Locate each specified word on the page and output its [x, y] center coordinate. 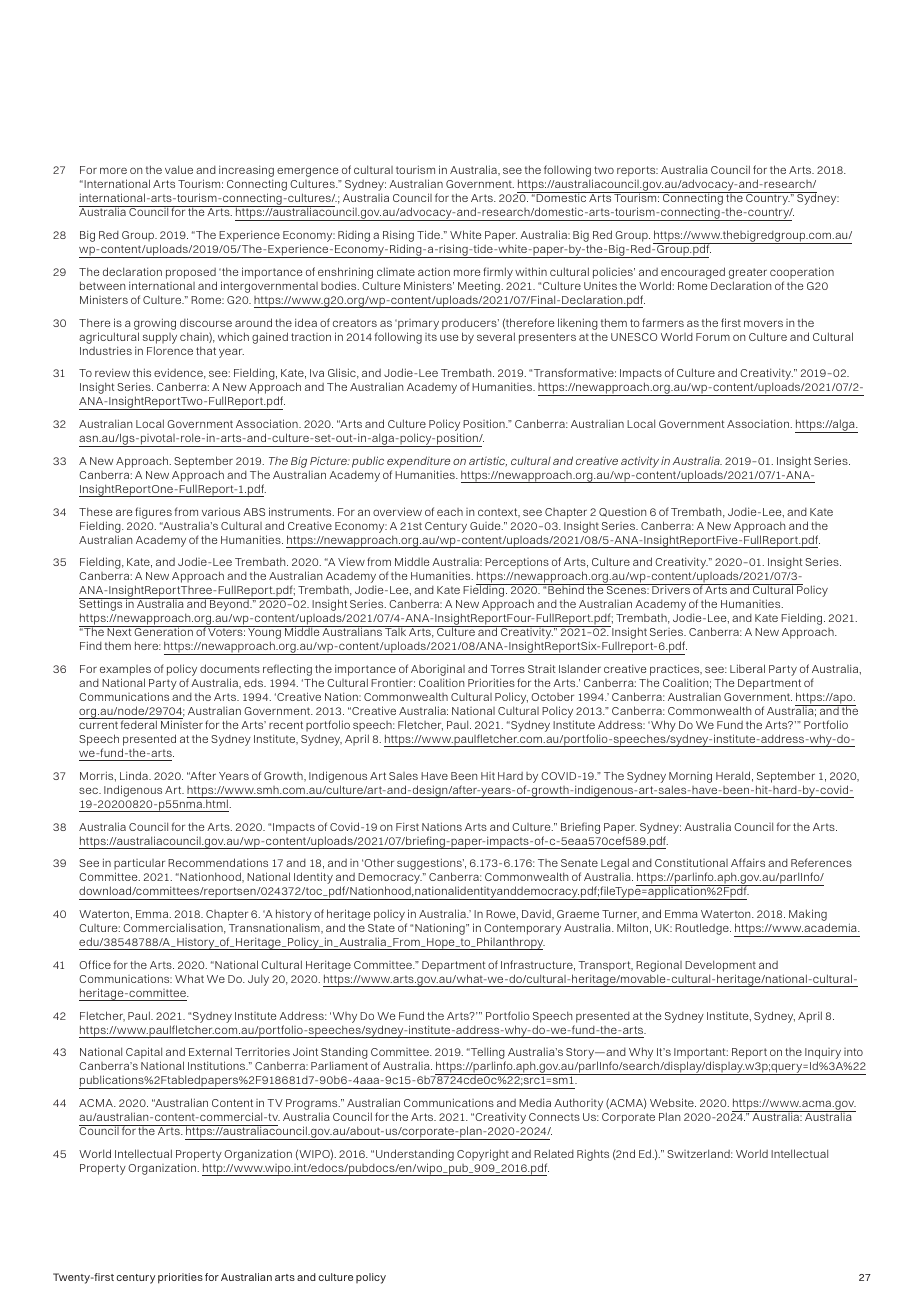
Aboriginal [438, 671]
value [179, 169]
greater [748, 275]
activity [640, 462]
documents [230, 668]
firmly [498, 274]
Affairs [748, 862]
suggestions [430, 865]
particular [139, 866]
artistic [488, 461]
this [142, 372]
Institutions [218, 1065]
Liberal [747, 668]
